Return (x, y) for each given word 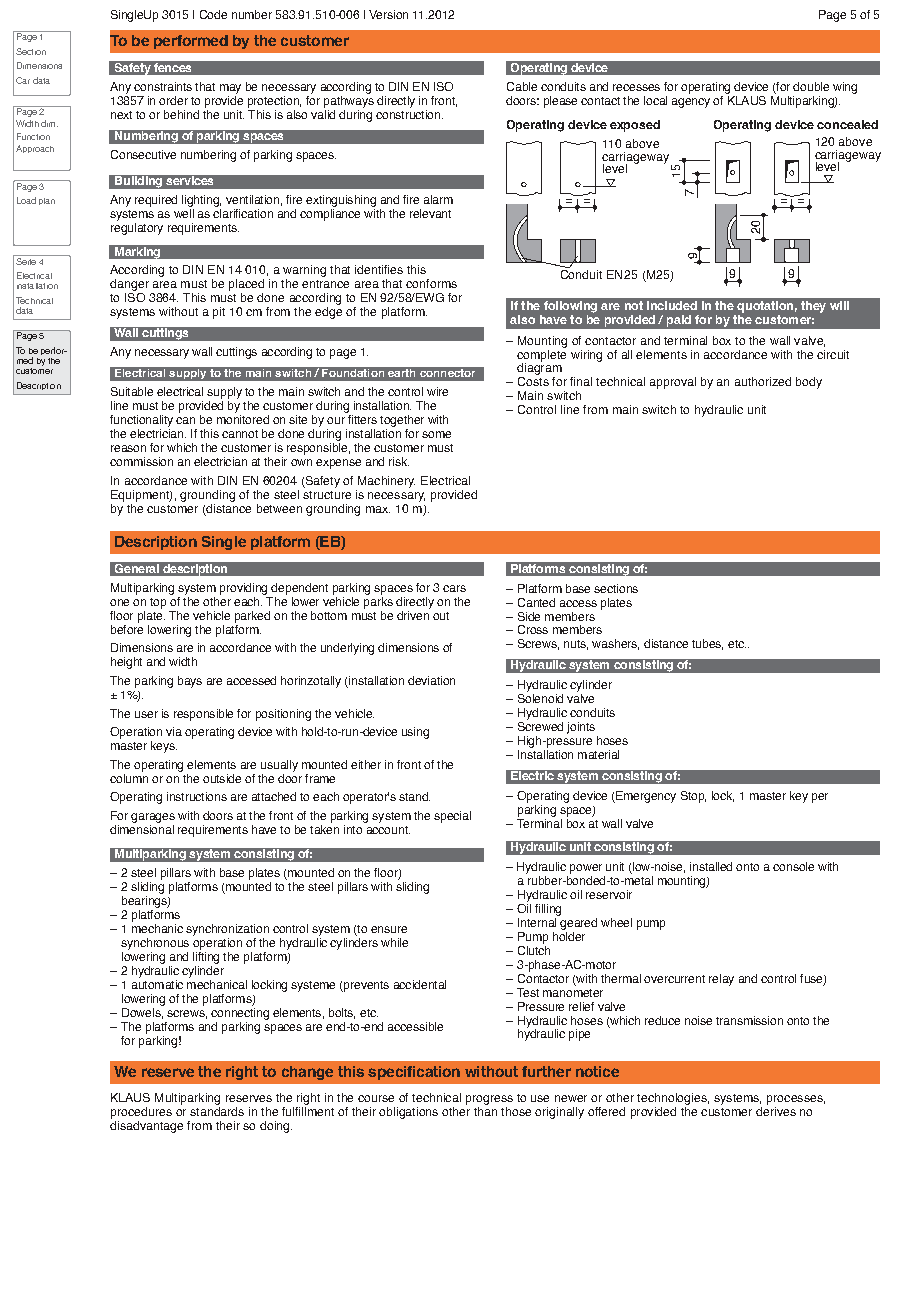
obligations (408, 1113)
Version (388, 14)
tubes (707, 644)
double (811, 86)
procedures (141, 1113)
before (127, 628)
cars (454, 588)
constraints (163, 86)
